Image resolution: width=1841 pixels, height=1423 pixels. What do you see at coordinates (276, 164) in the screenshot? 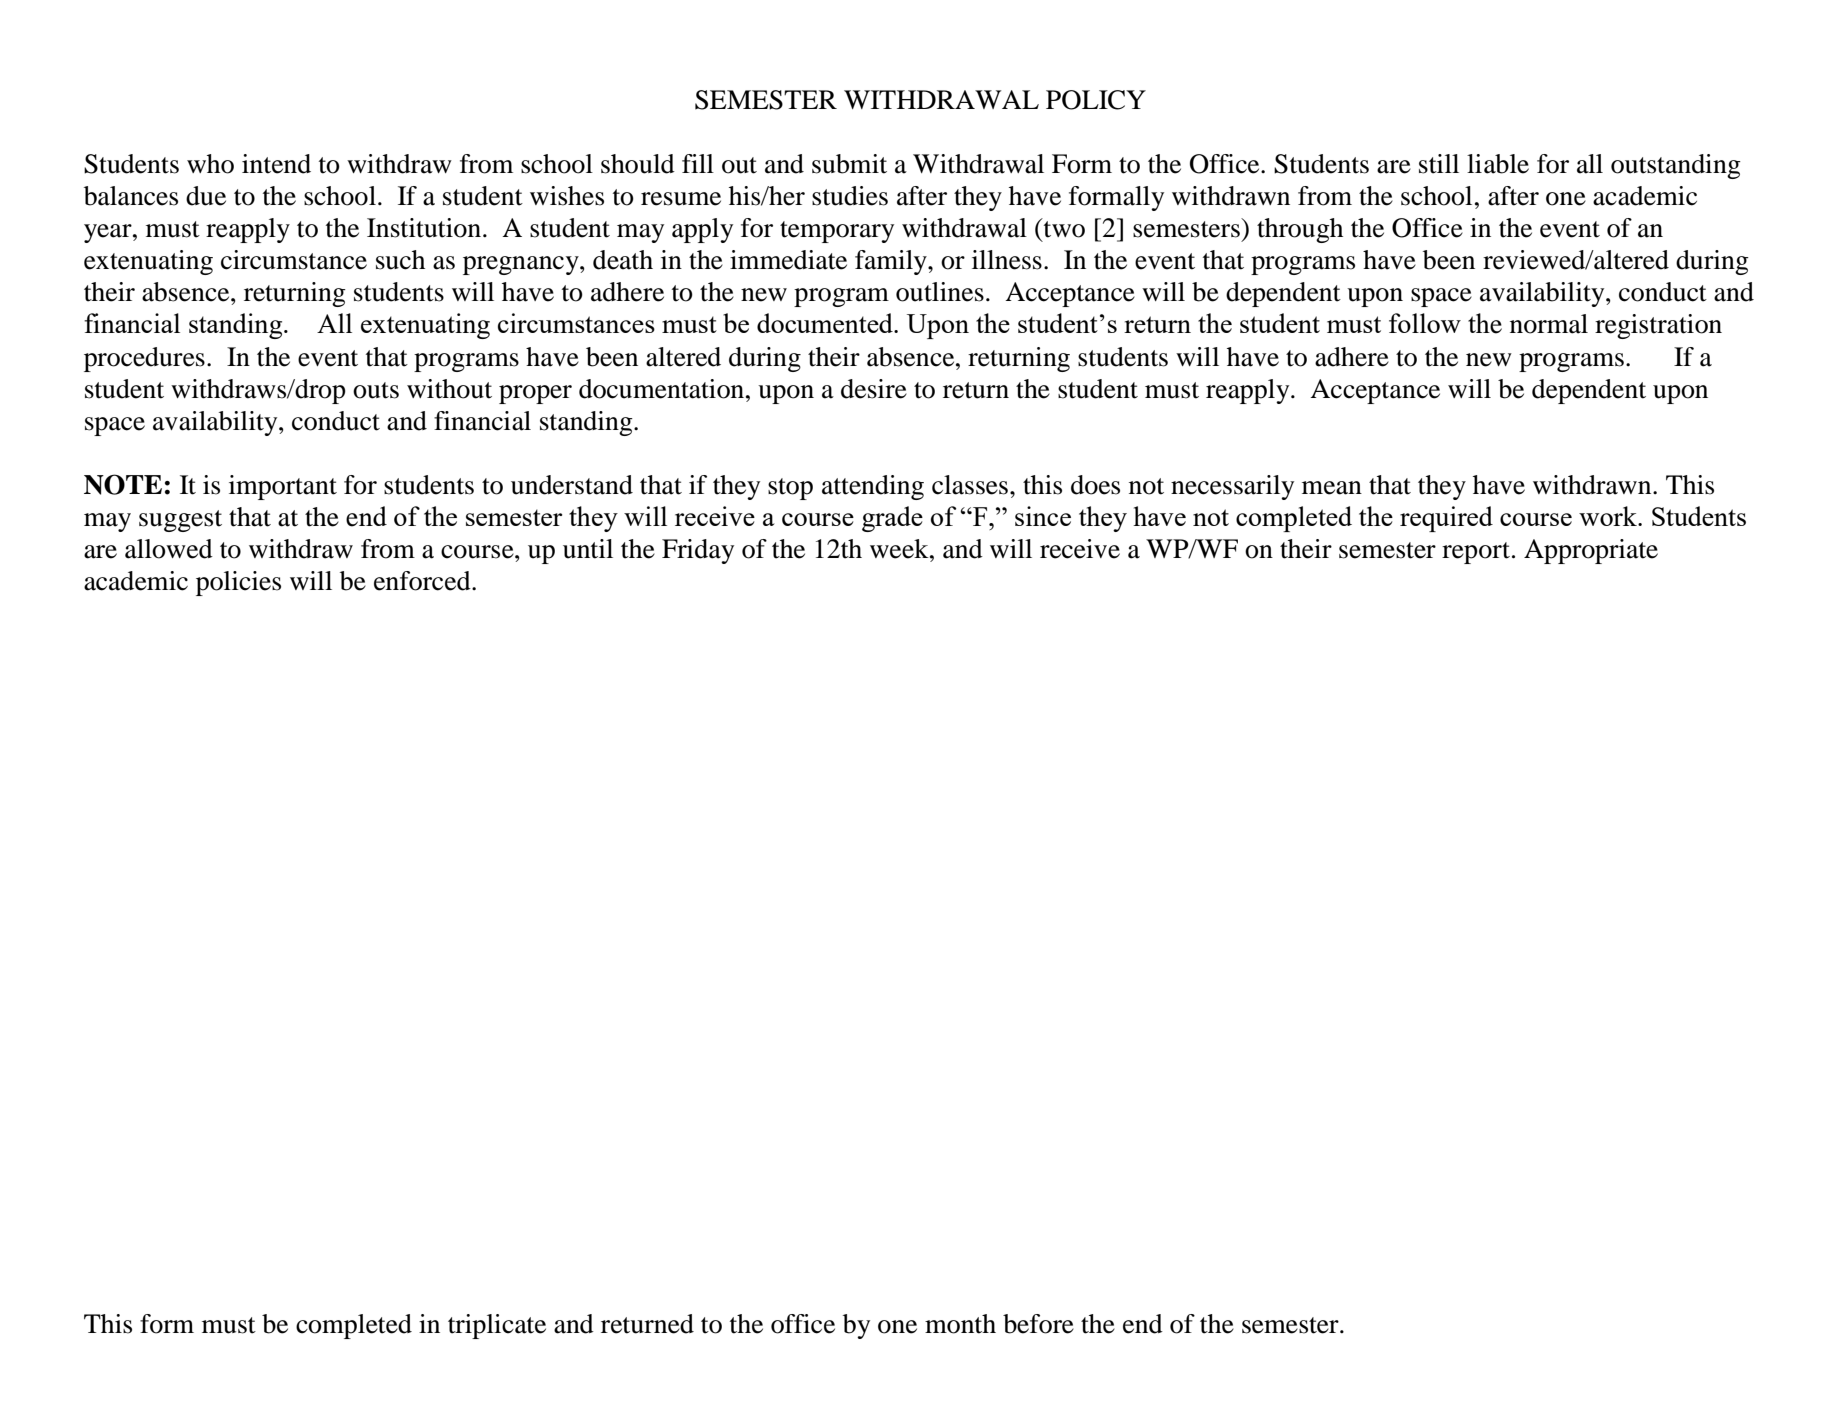
I see `intend` at bounding box center [276, 164].
